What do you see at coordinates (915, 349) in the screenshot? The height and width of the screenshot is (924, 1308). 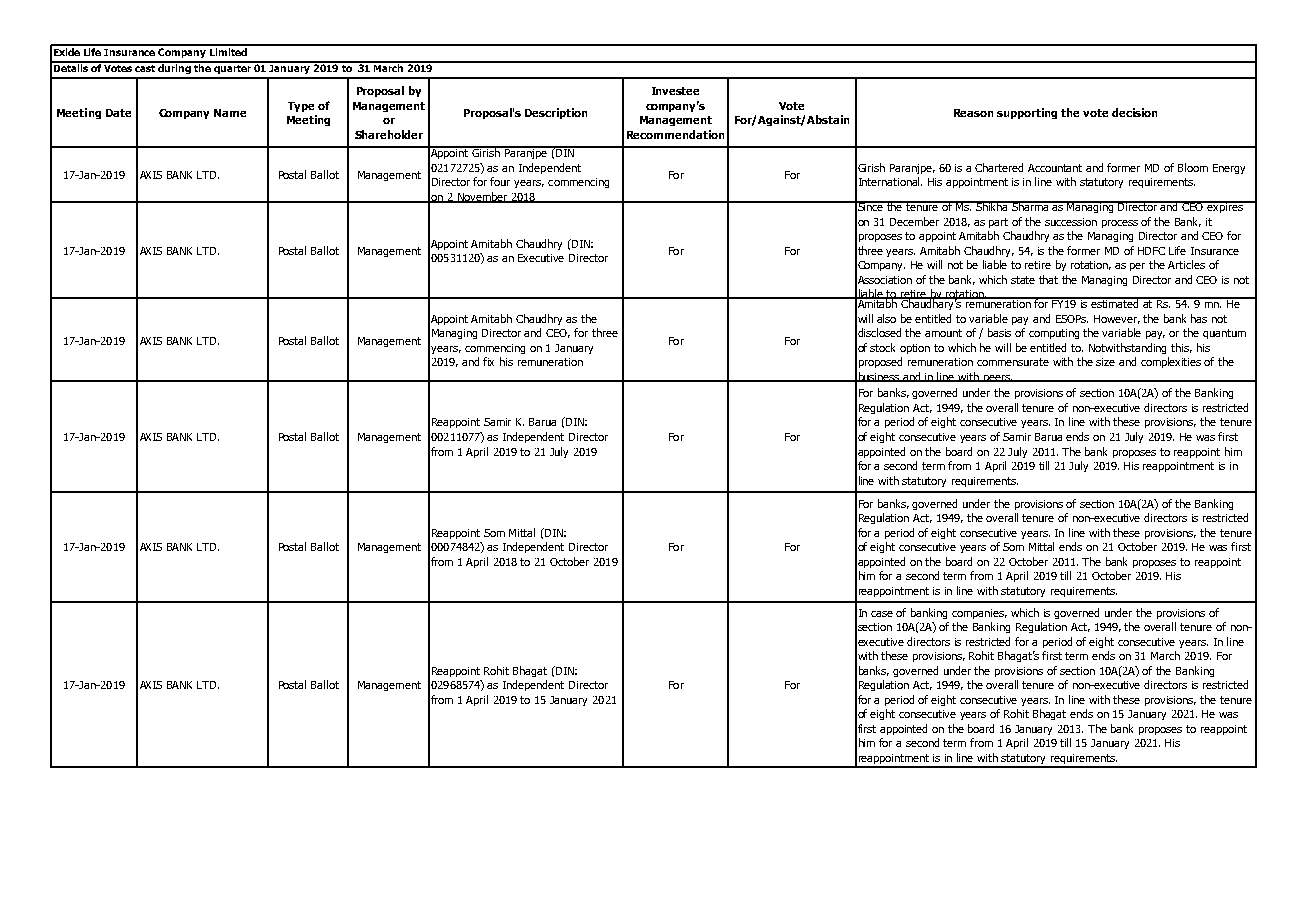 I see `option` at bounding box center [915, 349].
